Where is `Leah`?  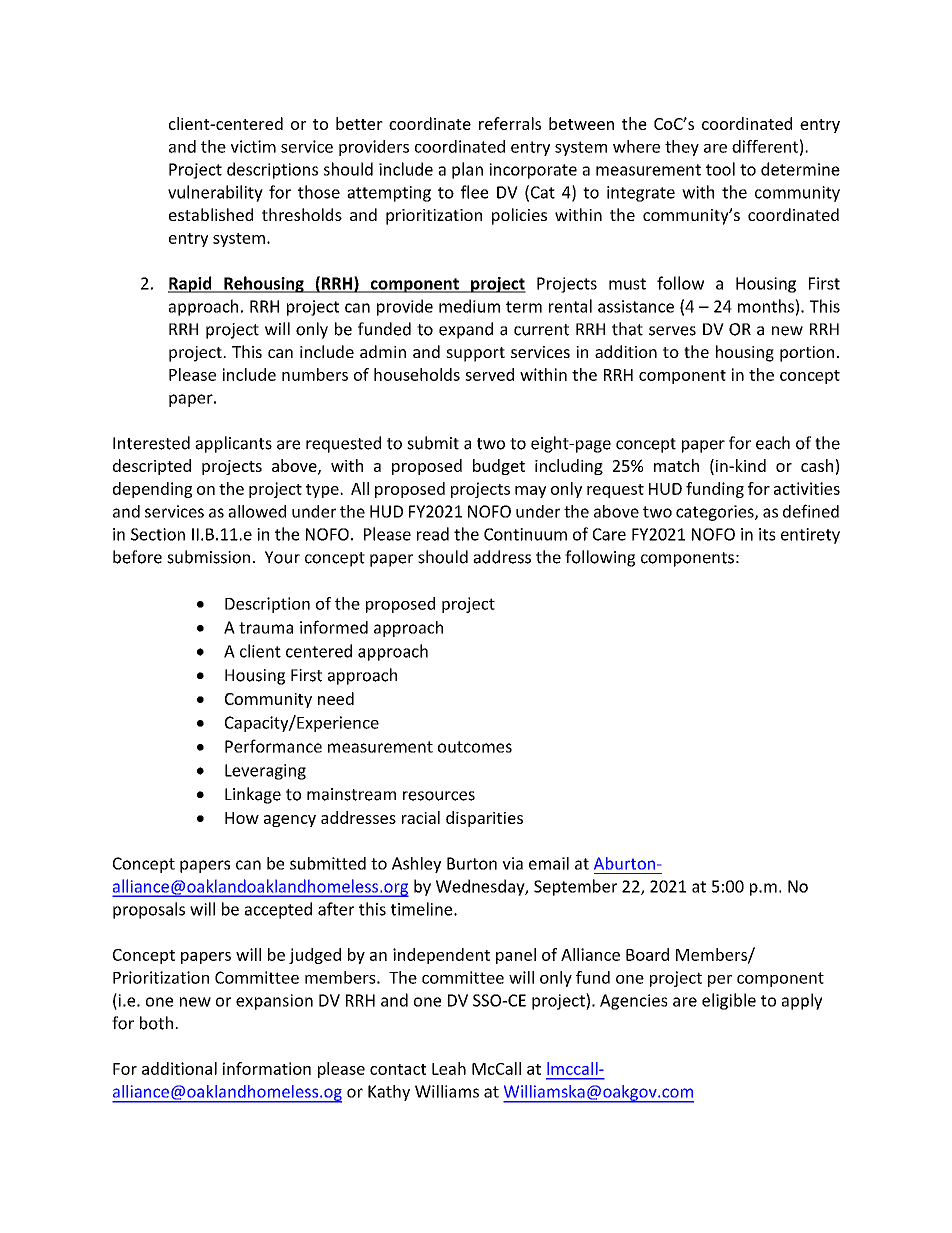 Leah is located at coordinates (449, 1068).
